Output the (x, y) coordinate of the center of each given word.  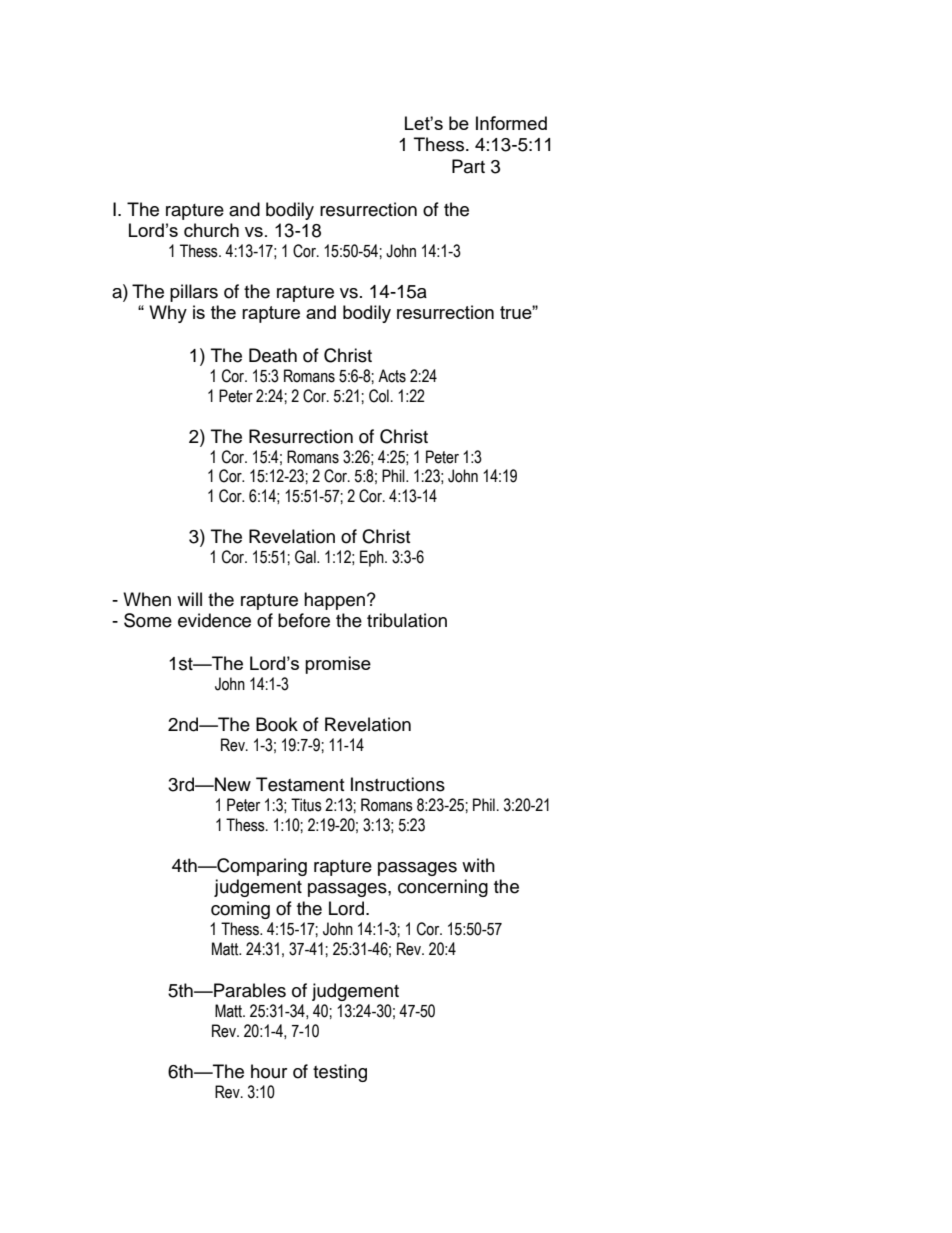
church (211, 230)
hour (269, 1071)
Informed (511, 123)
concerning (443, 888)
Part (468, 166)
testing (340, 1073)
